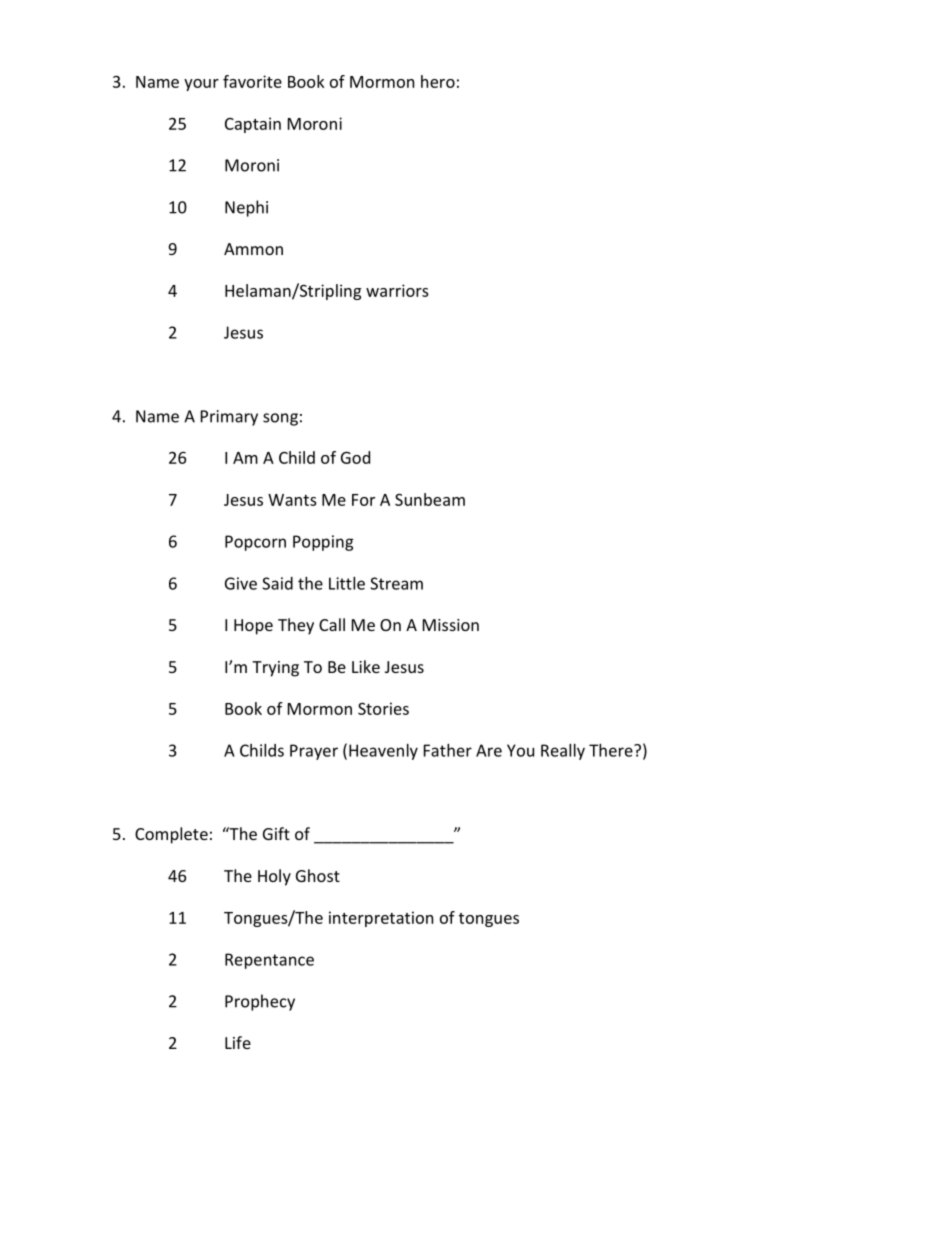 The height and width of the image is (1233, 952). What do you see at coordinates (396, 583) in the image?
I see `Stream` at bounding box center [396, 583].
